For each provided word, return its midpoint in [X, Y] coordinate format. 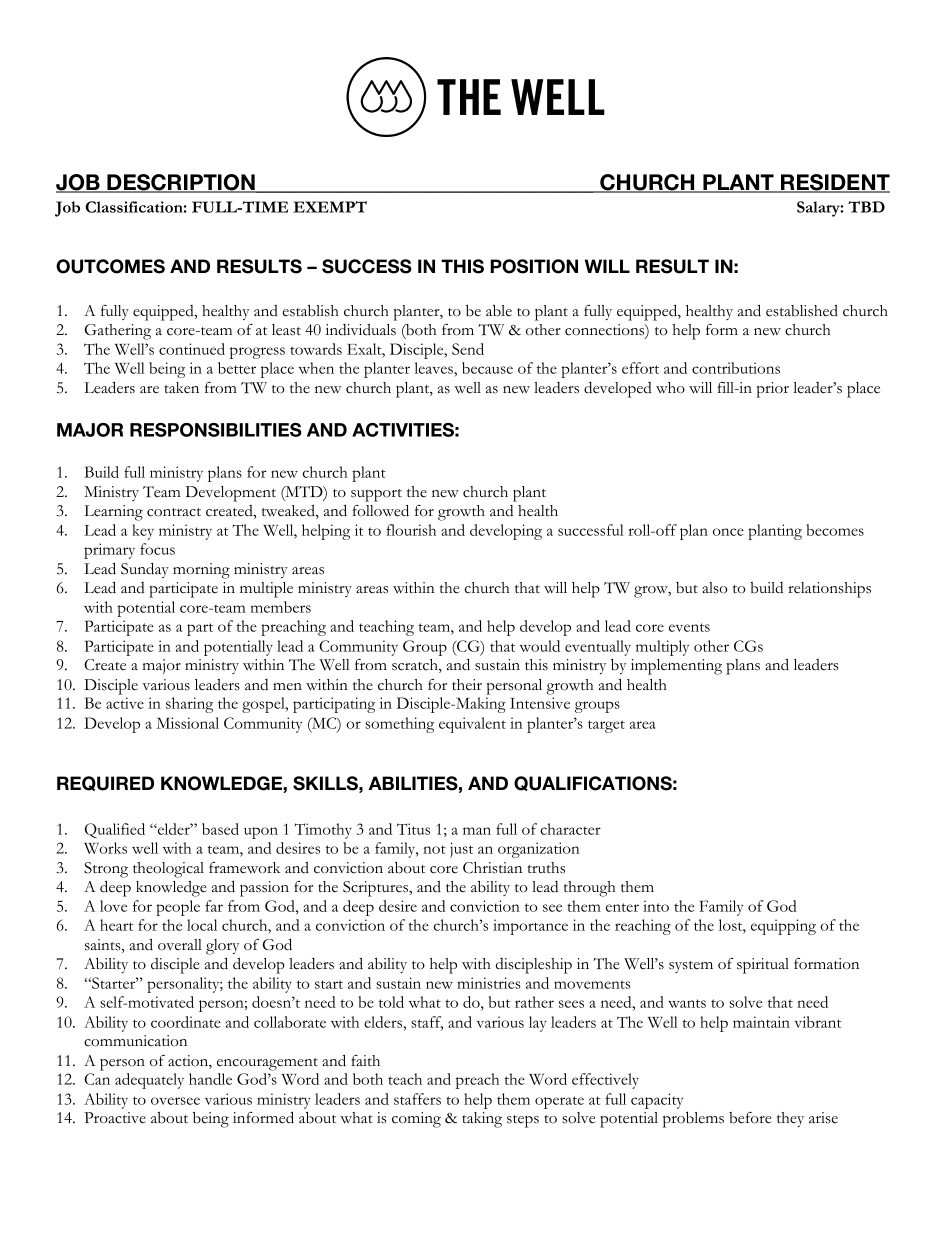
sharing [189, 705]
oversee [175, 1101]
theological [168, 870]
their [467, 684]
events [689, 627]
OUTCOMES [110, 266]
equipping [783, 927]
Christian [492, 868]
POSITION [534, 266]
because [487, 368]
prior [772, 390]
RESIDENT [834, 183]
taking [482, 1120]
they [790, 1119]
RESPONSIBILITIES [216, 430]
